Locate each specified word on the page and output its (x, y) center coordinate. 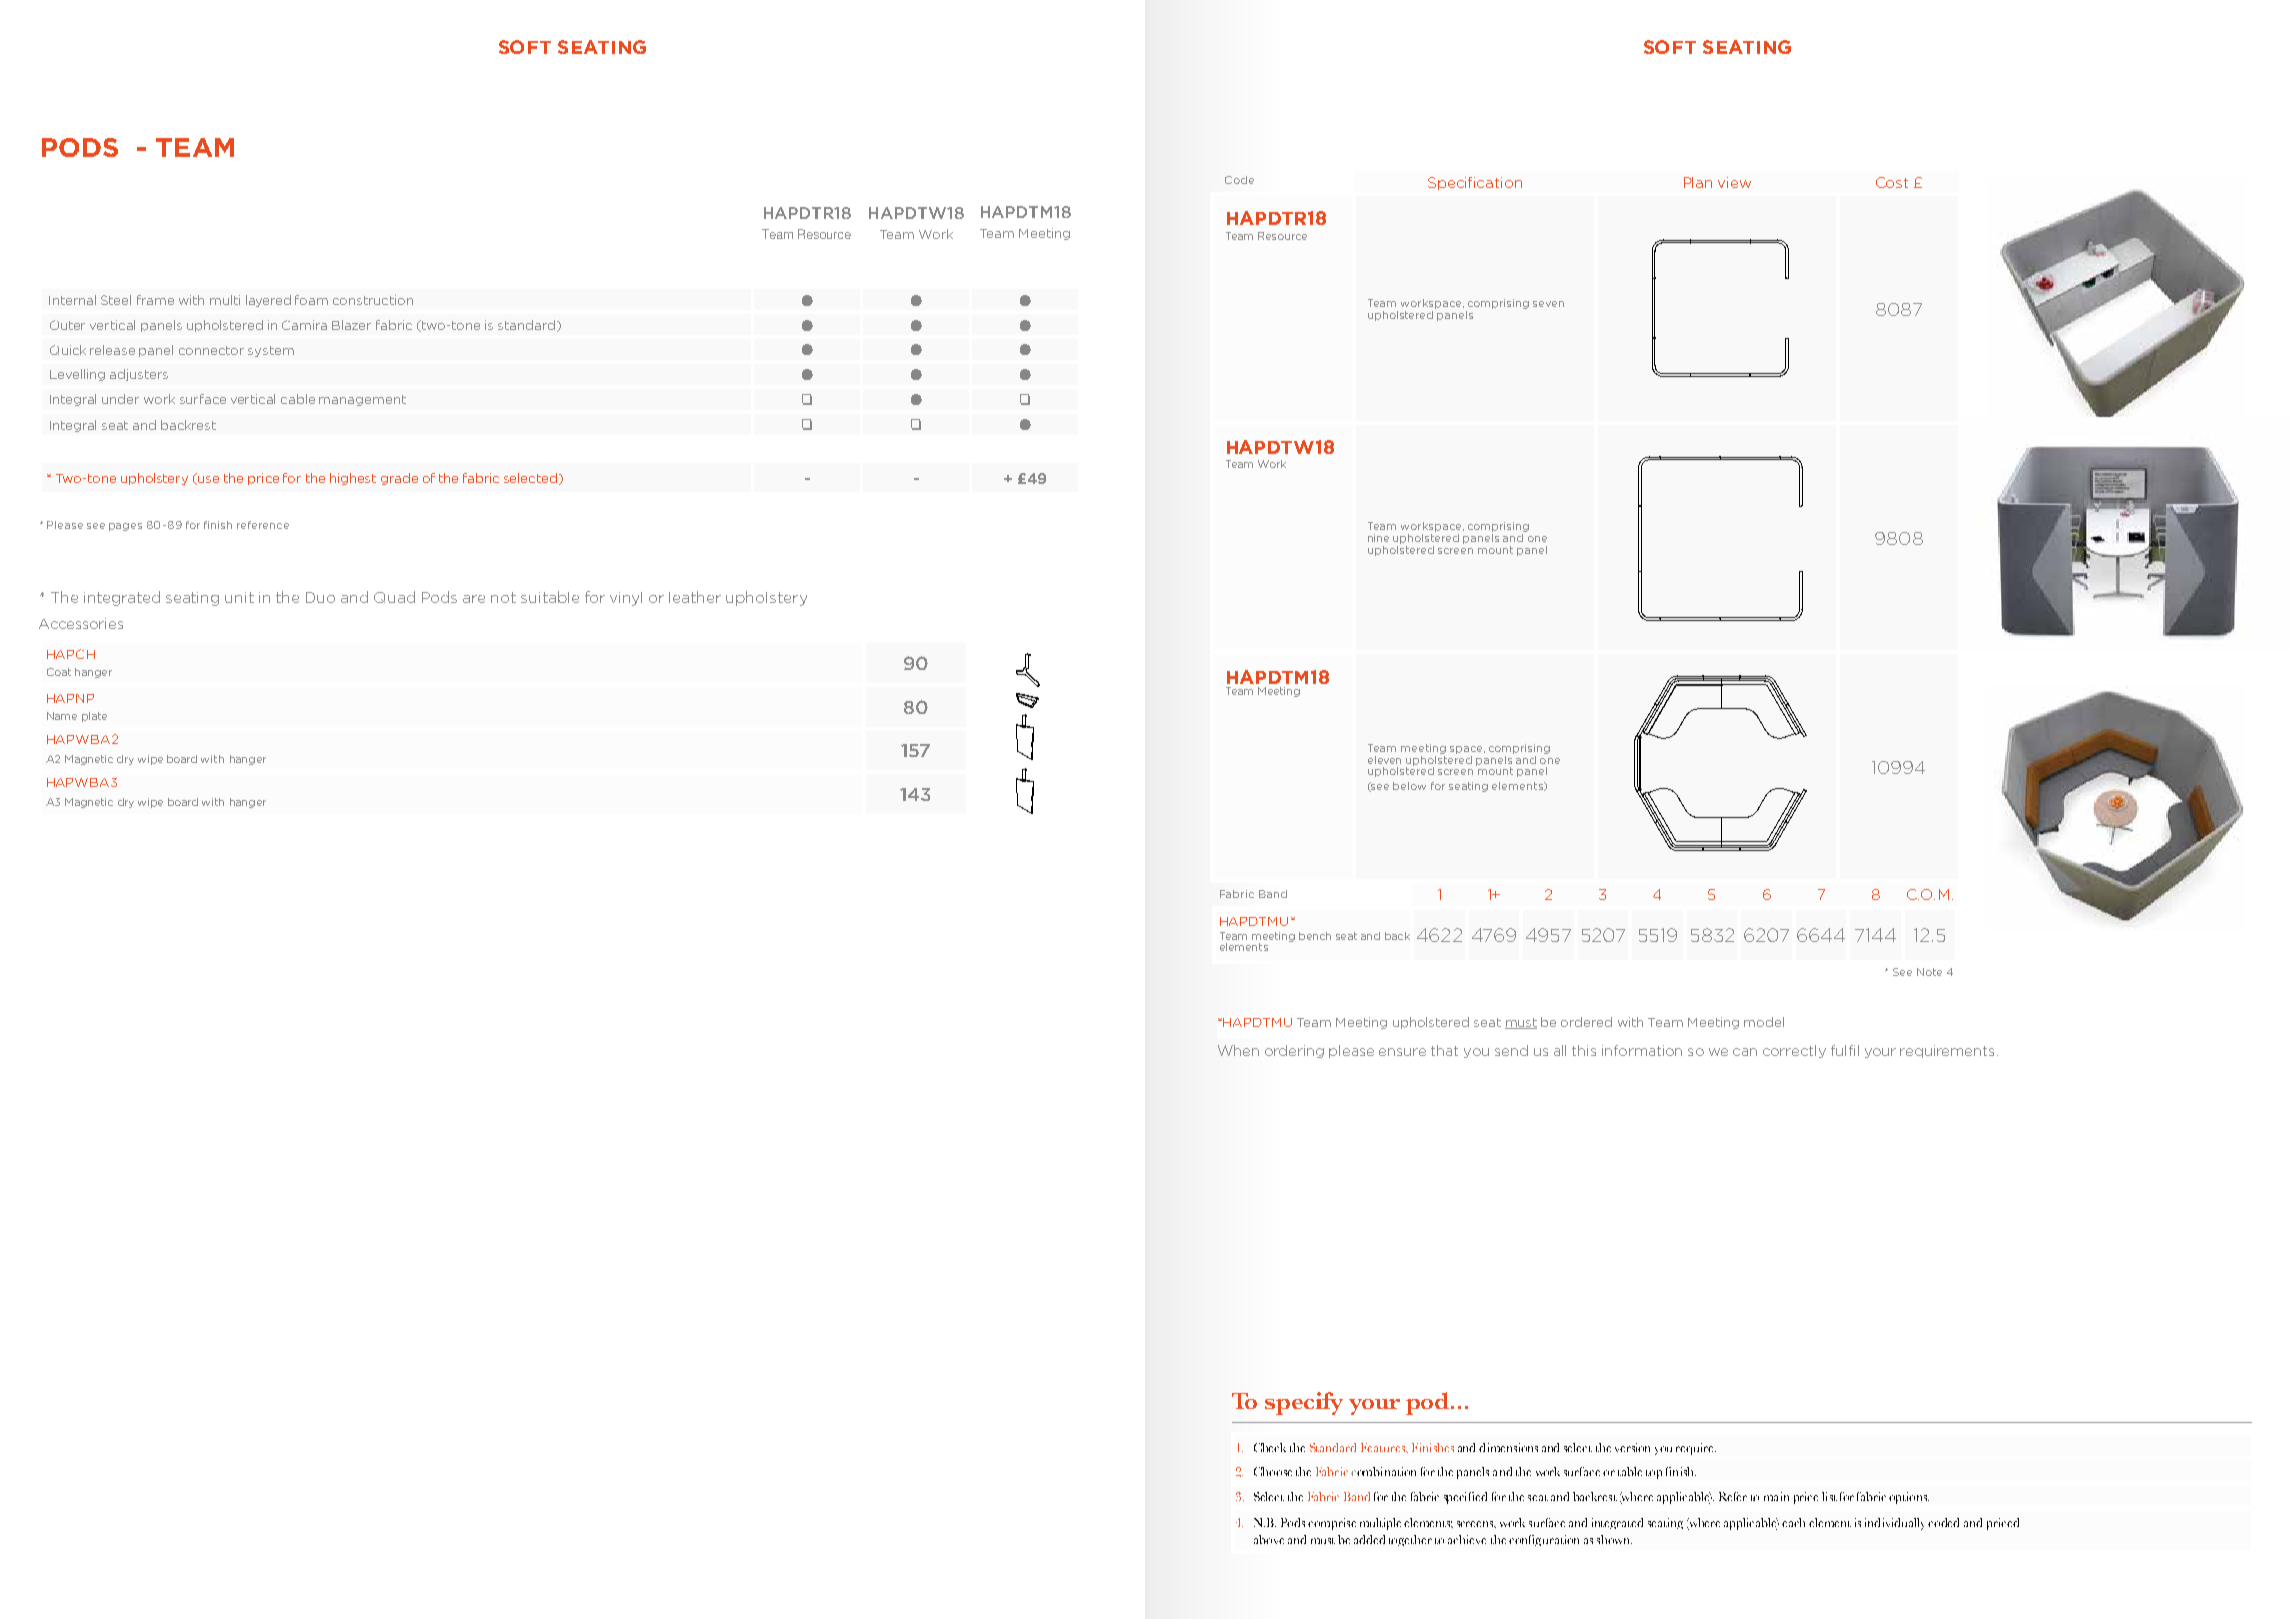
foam (311, 300)
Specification (1475, 183)
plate (94, 717)
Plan (1698, 182)
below (1409, 786)
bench (1315, 936)
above (1269, 1539)
